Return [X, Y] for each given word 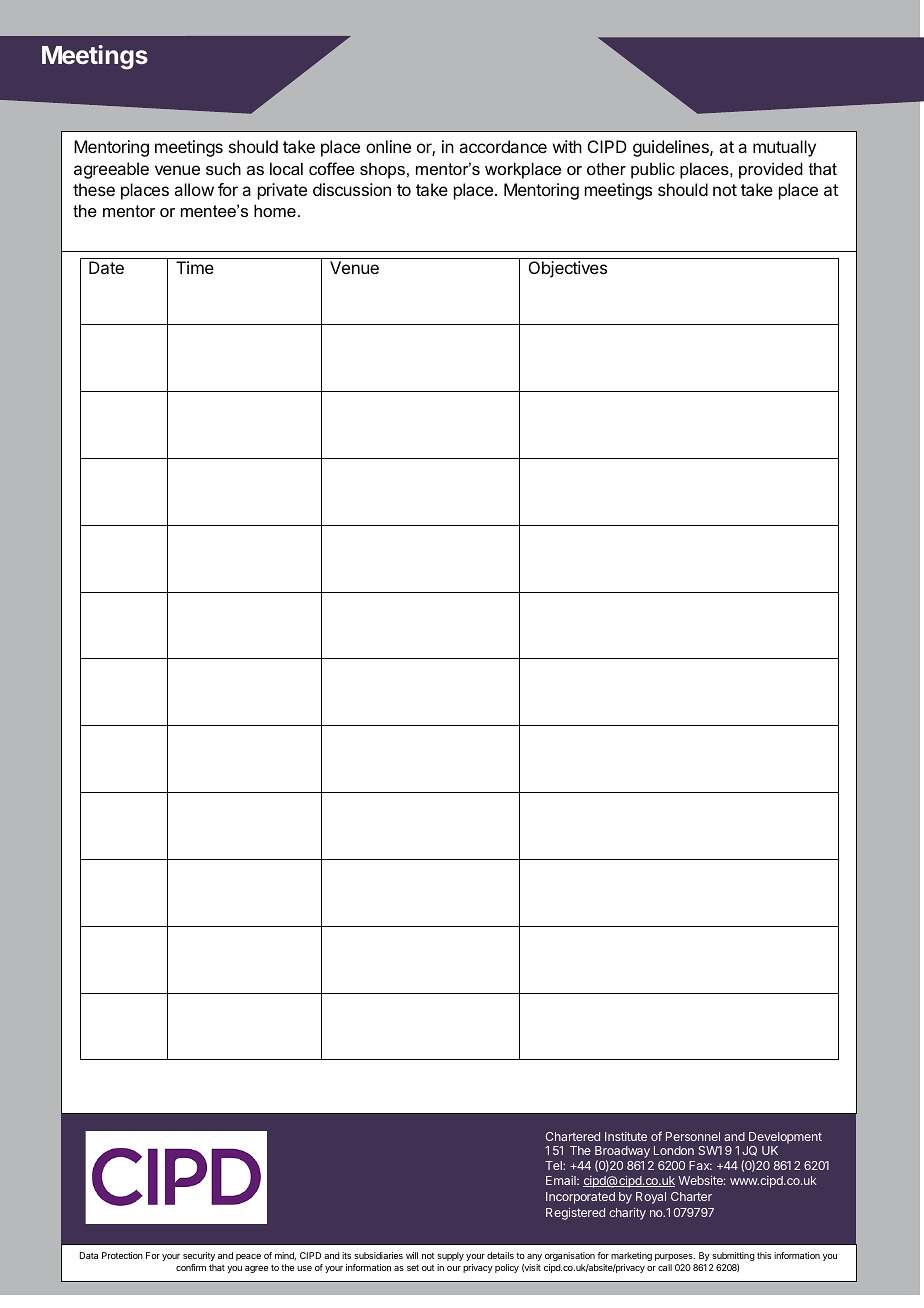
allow [194, 189]
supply [450, 1256]
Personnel [693, 1136]
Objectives [568, 269]
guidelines [672, 148]
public [653, 170]
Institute [626, 1136]
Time [195, 267]
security [199, 1256]
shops [382, 170]
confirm [191, 1267]
